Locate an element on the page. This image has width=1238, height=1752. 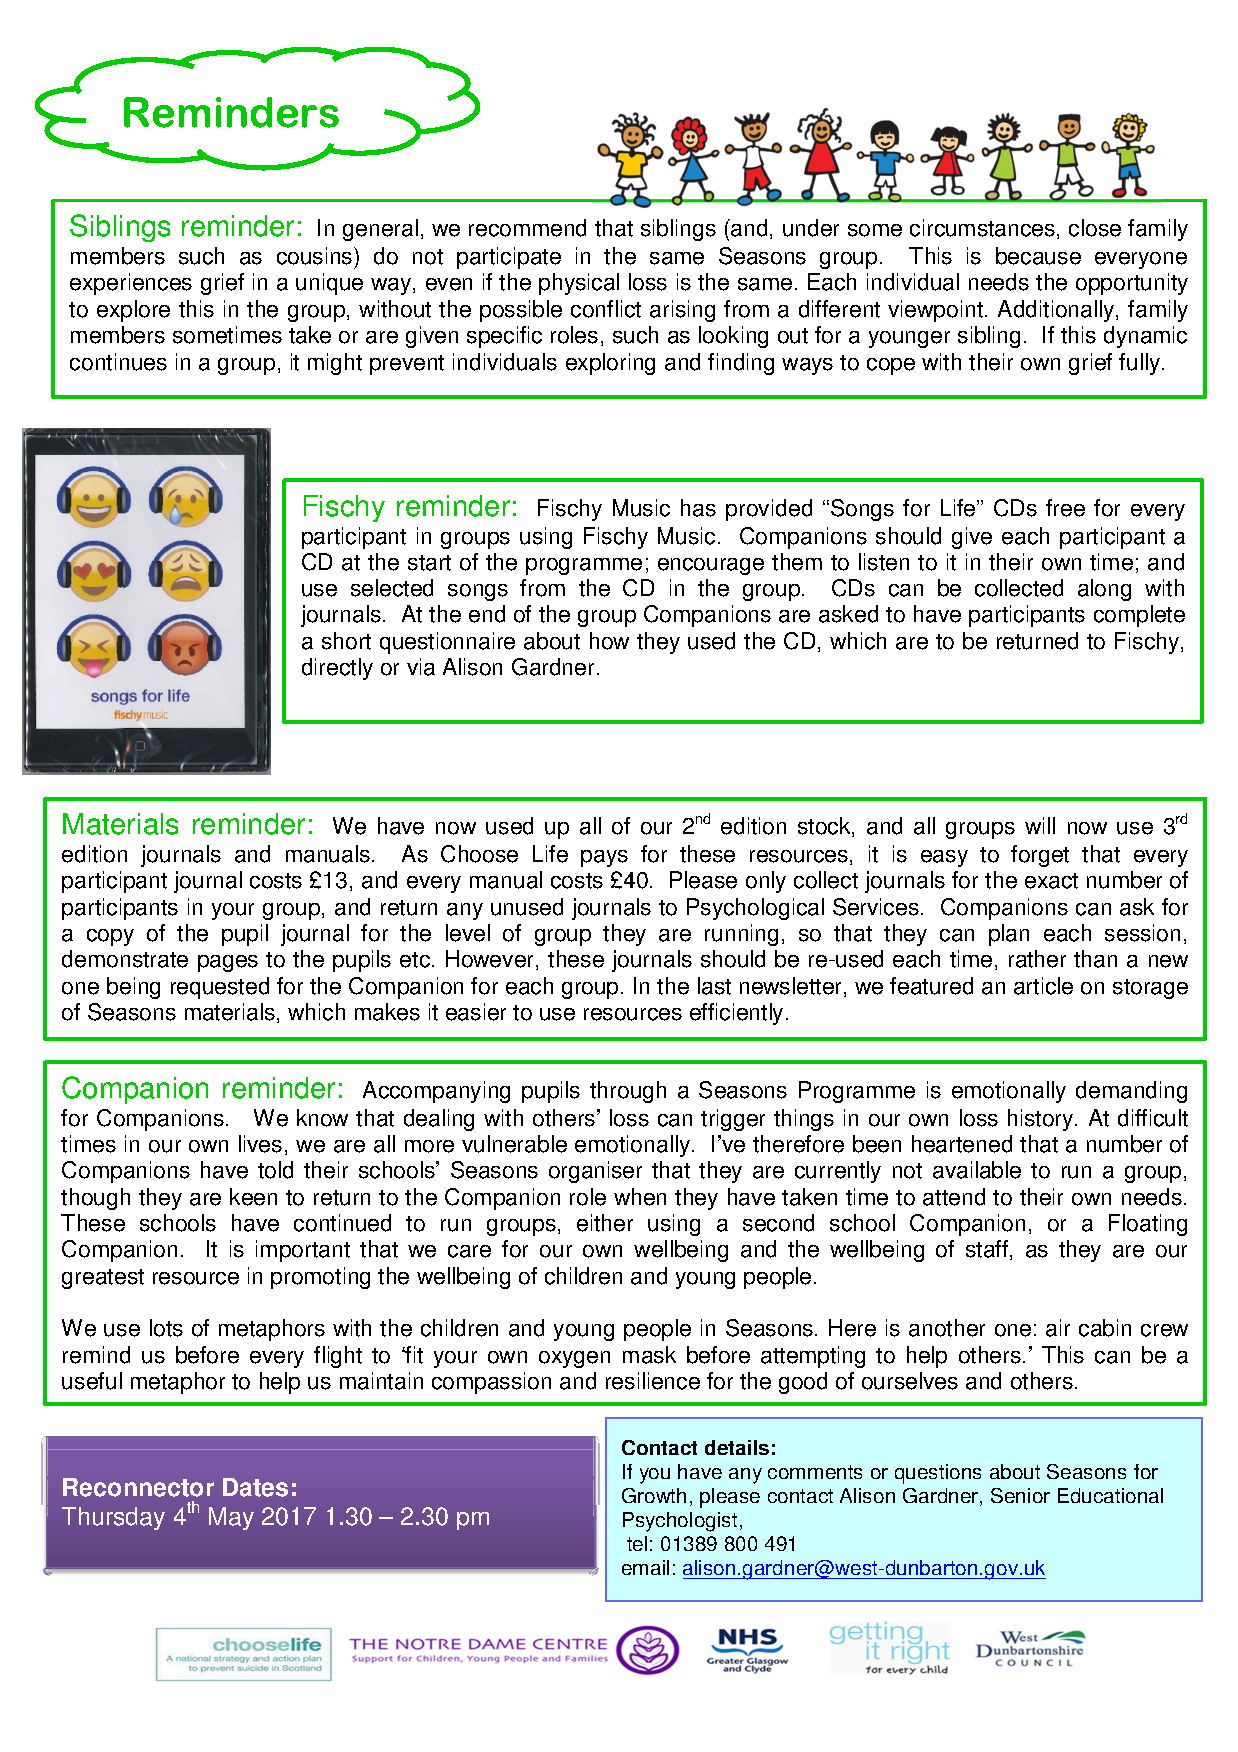
because is located at coordinates (1038, 256).
